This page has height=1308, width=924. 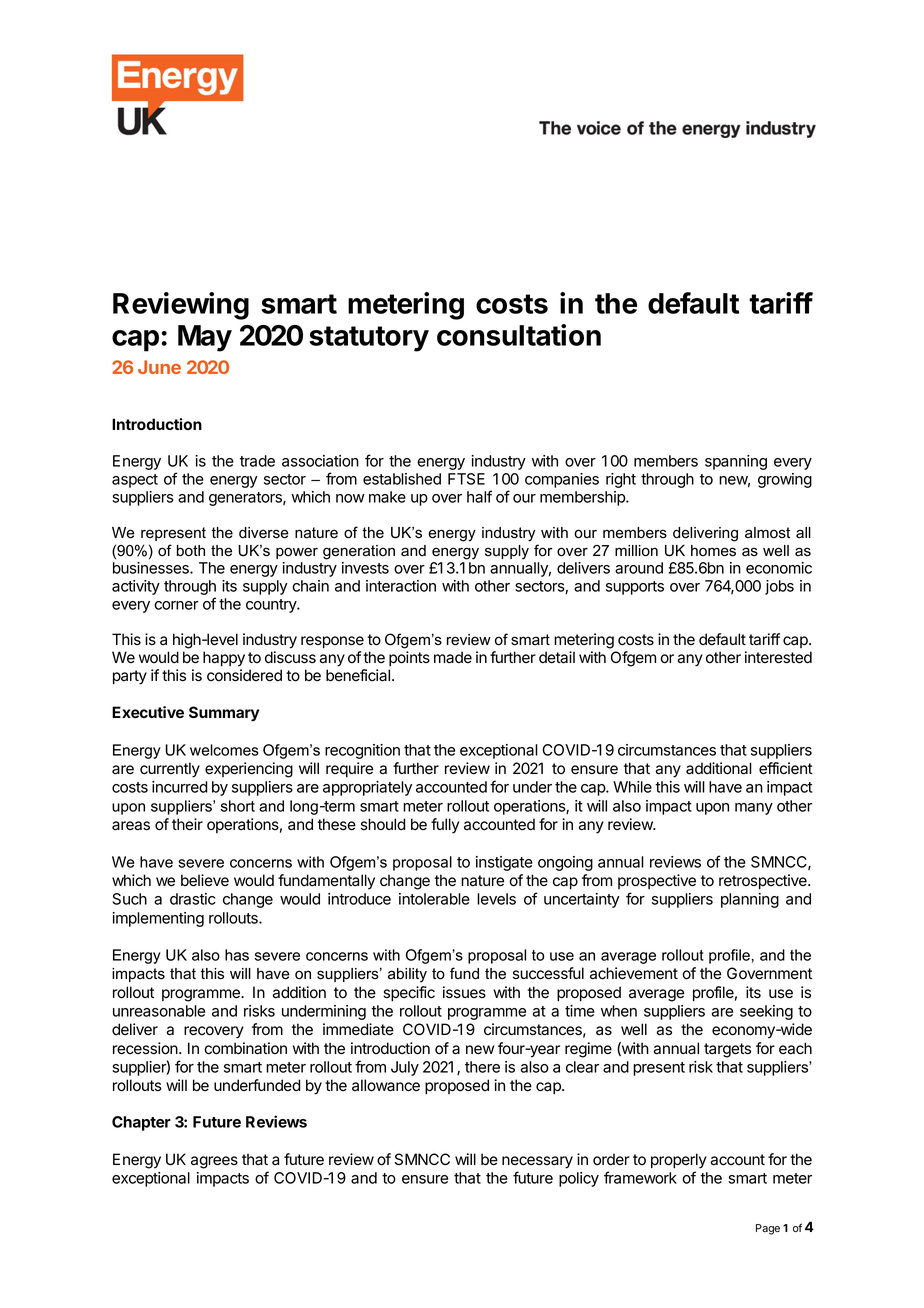 What do you see at coordinates (713, 551) in the page?
I see `homes` at bounding box center [713, 551].
